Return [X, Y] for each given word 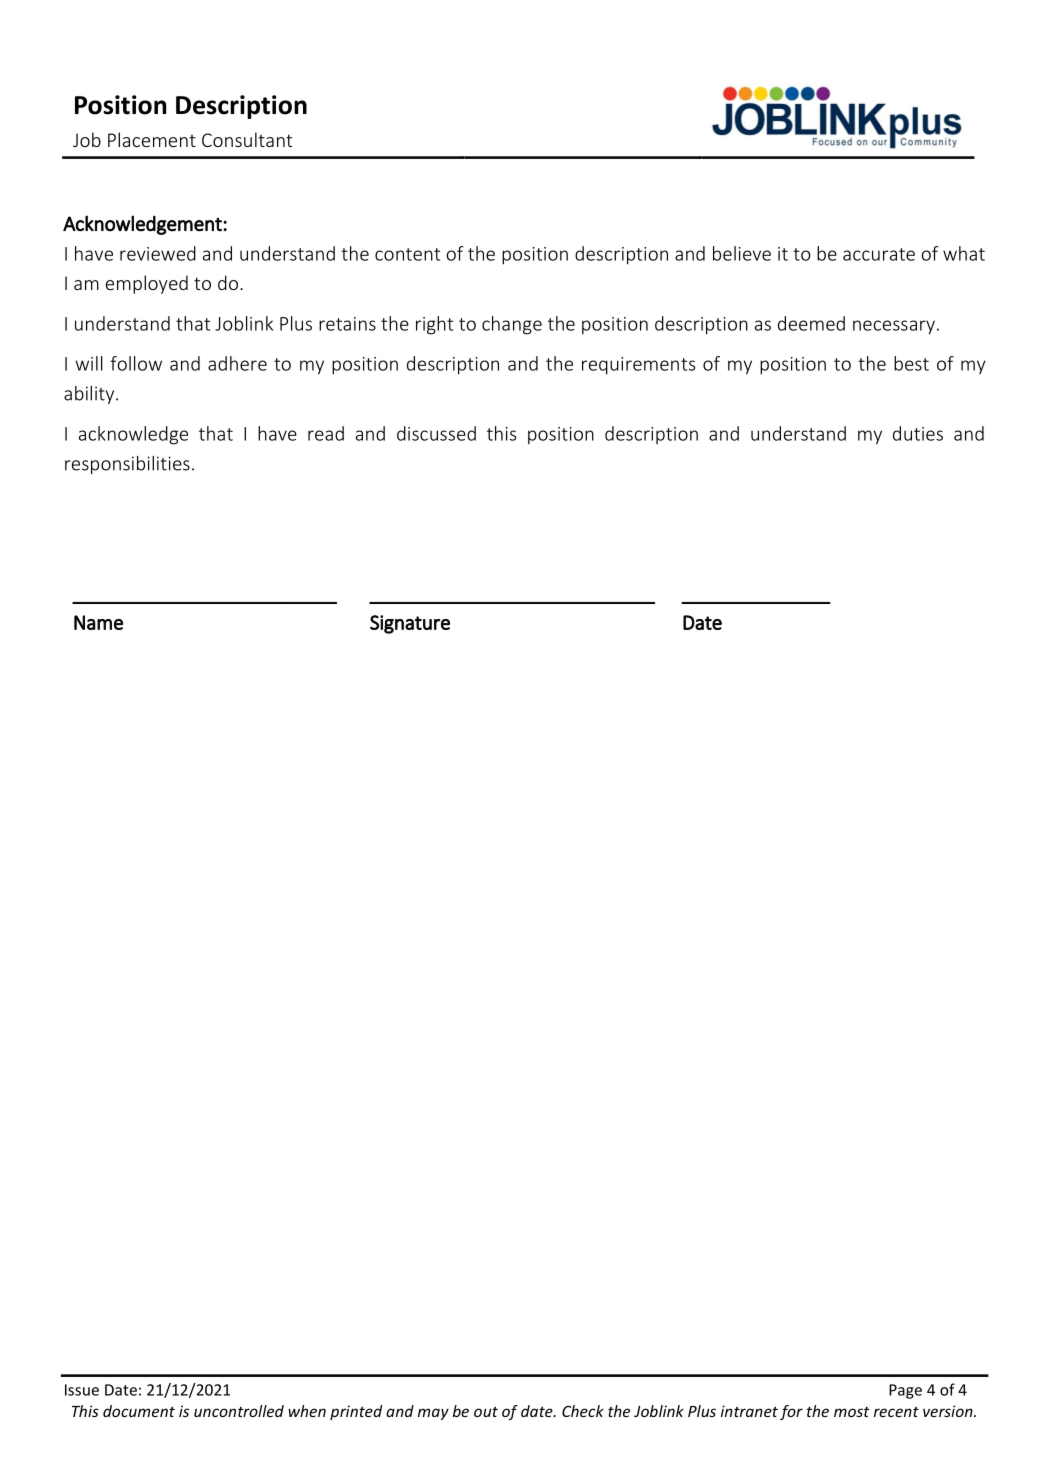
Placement [152, 139]
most [852, 1411]
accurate [879, 254]
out [486, 1411]
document [139, 1411]
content [407, 254]
